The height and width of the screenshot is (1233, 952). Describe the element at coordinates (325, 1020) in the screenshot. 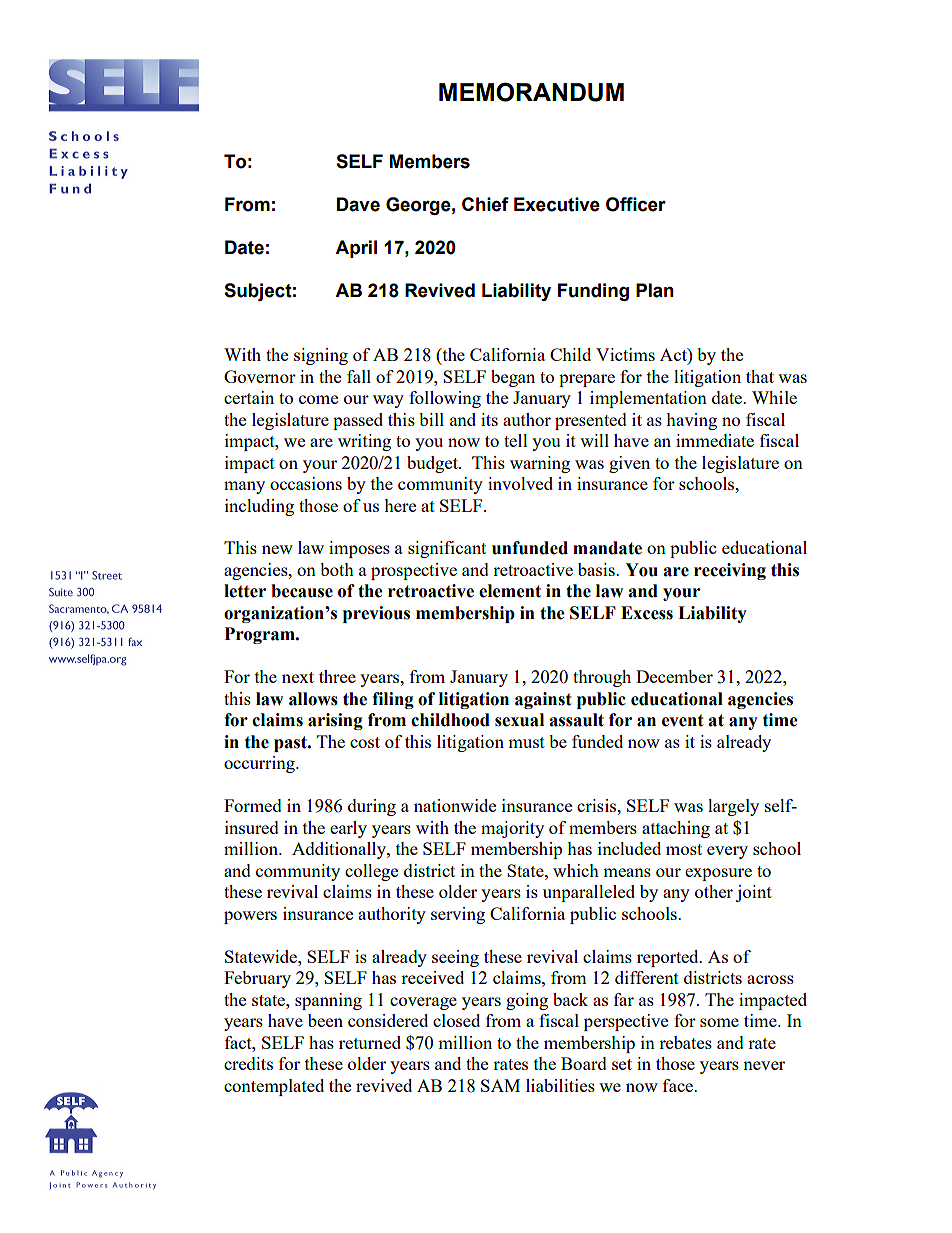

I see `been` at that location.
